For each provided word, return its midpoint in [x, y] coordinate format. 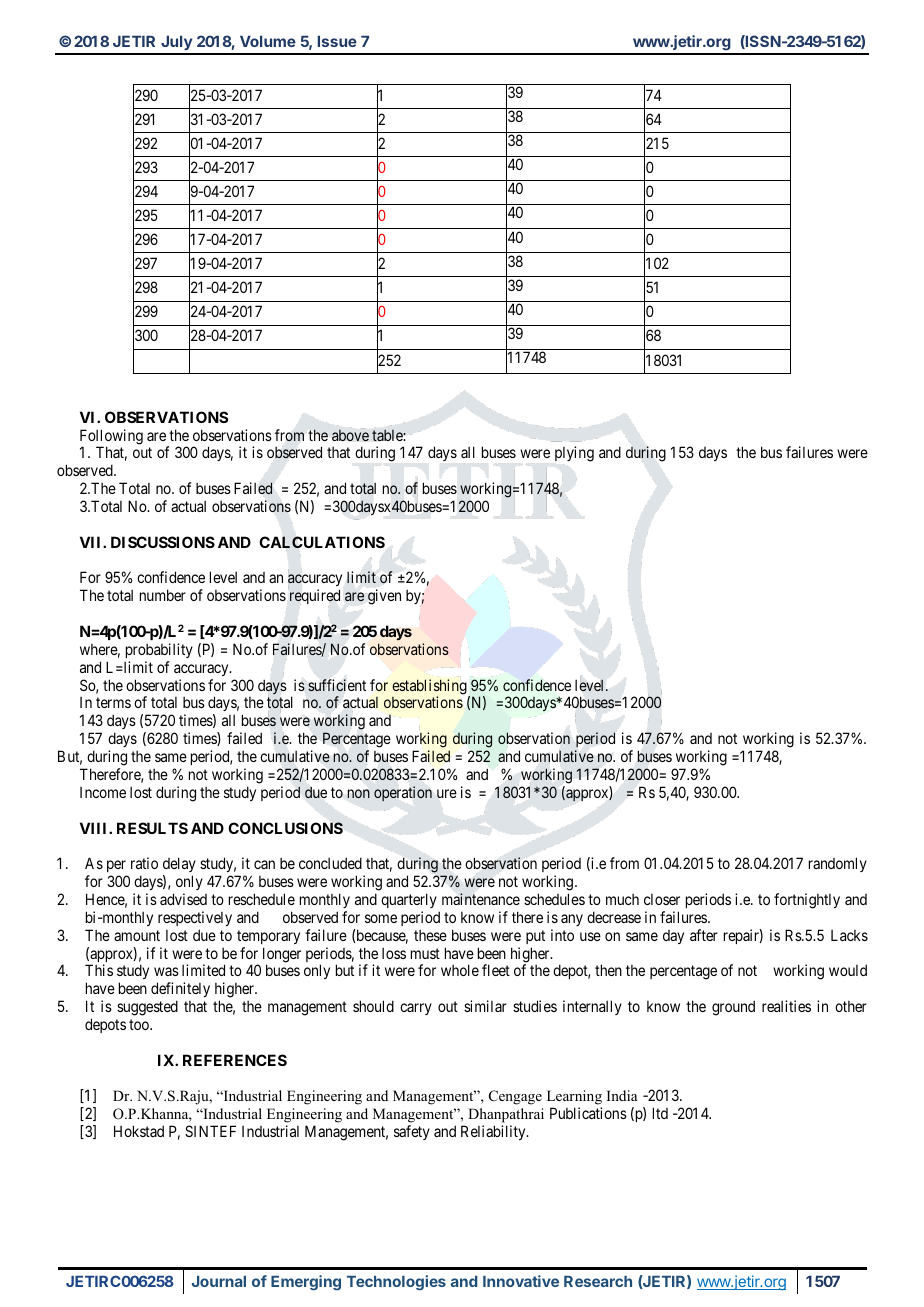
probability [159, 650]
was [166, 971]
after [704, 935]
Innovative [521, 1281]
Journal [219, 1281]
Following [111, 438]
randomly [838, 864]
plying [574, 455]
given [384, 597]
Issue [337, 41]
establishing [430, 688]
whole [460, 970]
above [350, 435]
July [176, 45]
